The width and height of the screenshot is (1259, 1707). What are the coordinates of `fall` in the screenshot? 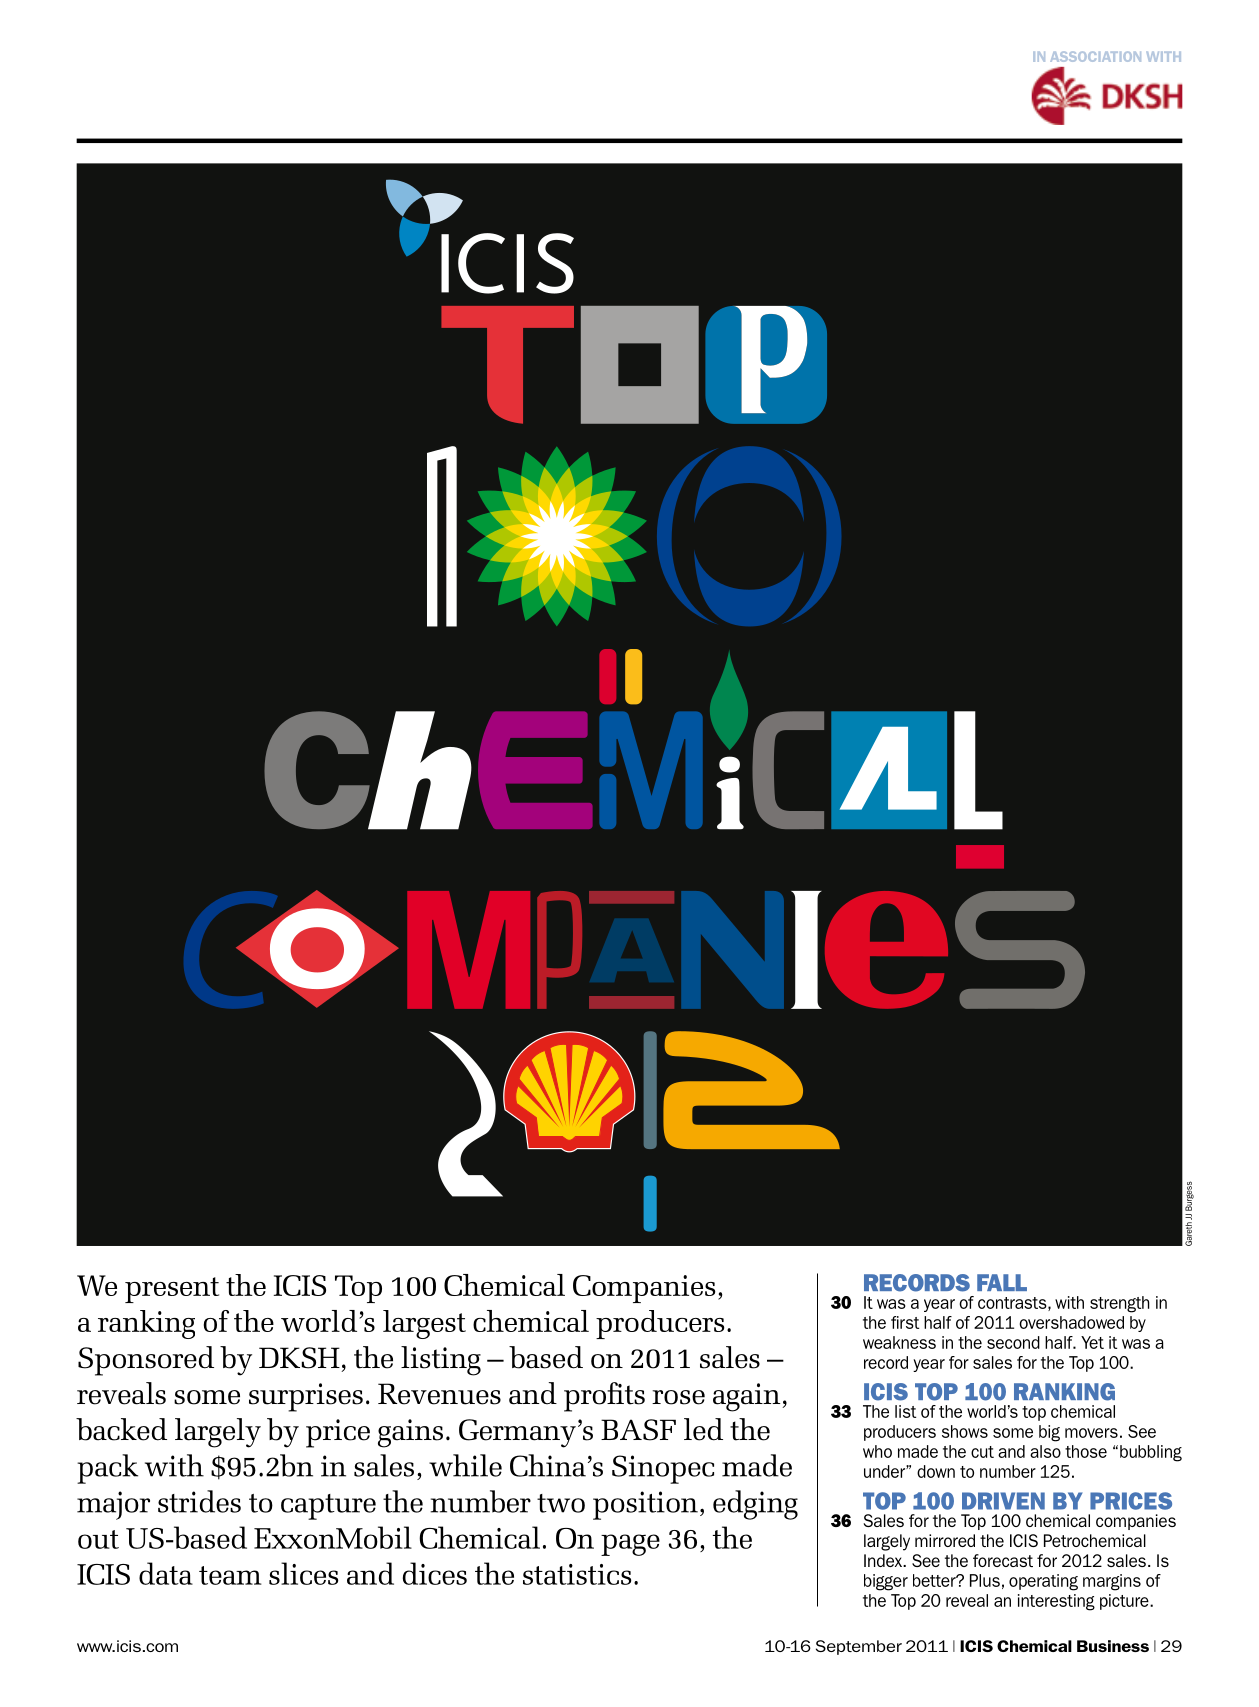 It's located at (1002, 1282).
